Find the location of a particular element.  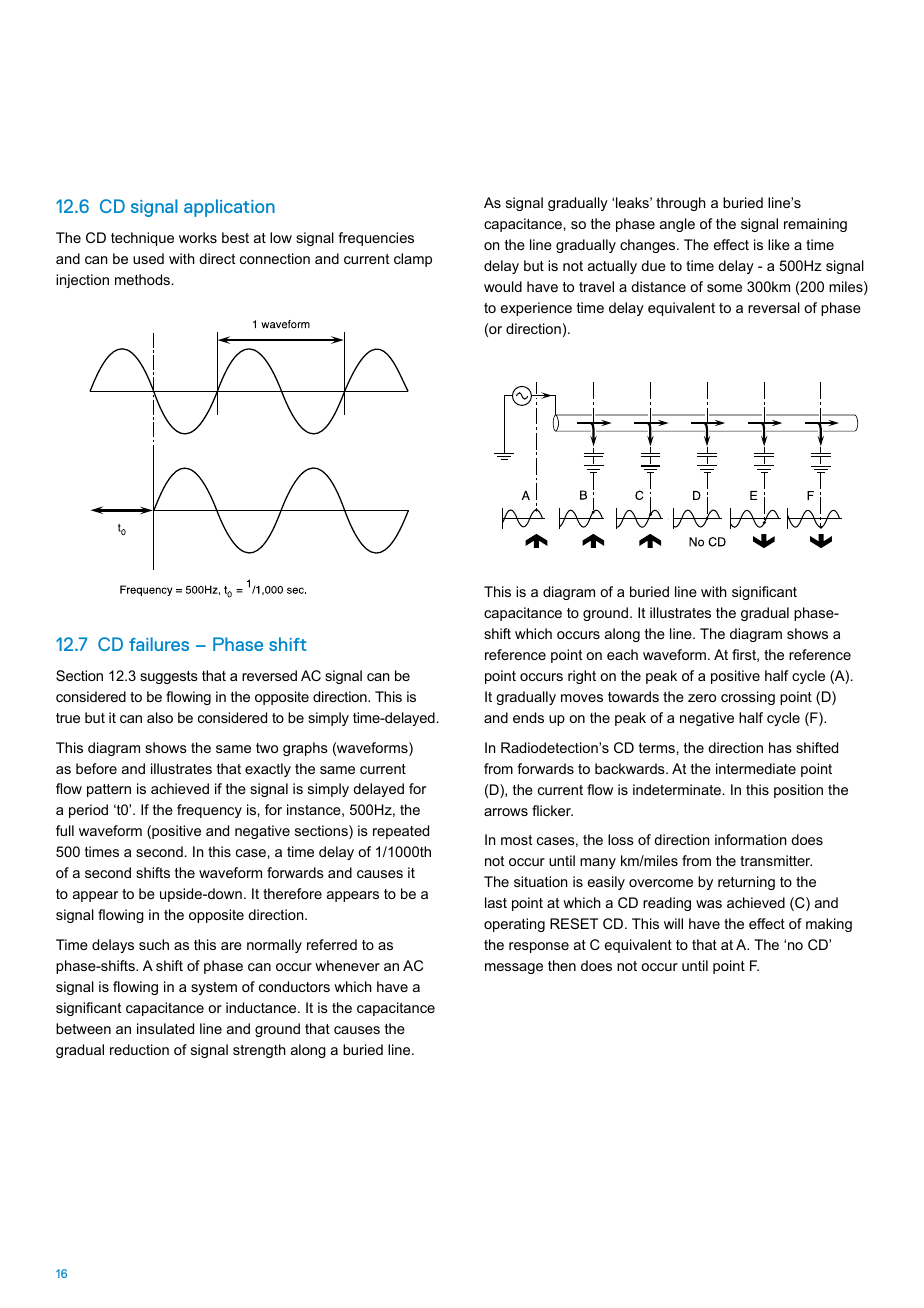

message is located at coordinates (514, 968).
